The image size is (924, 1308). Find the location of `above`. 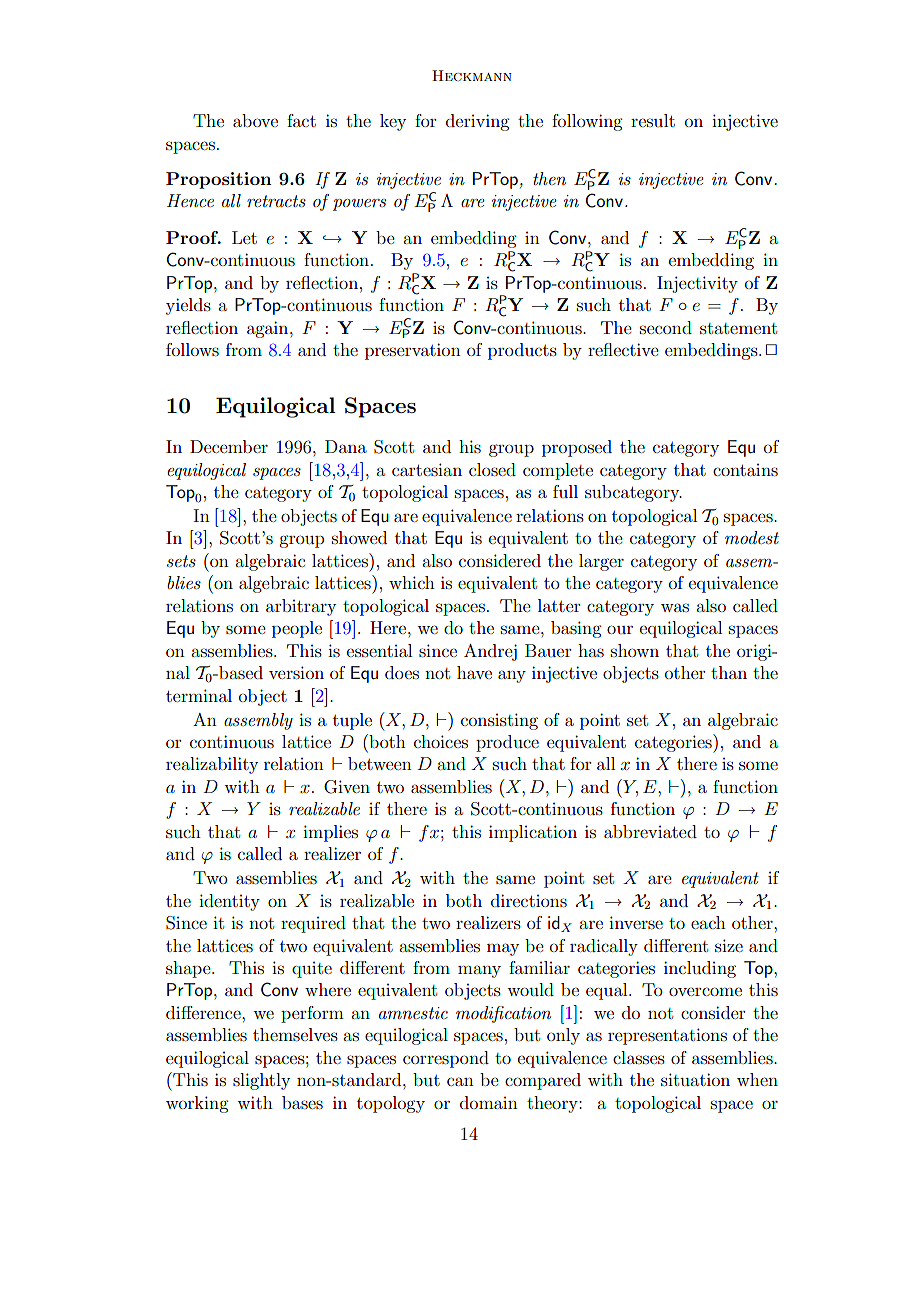

above is located at coordinates (255, 120).
